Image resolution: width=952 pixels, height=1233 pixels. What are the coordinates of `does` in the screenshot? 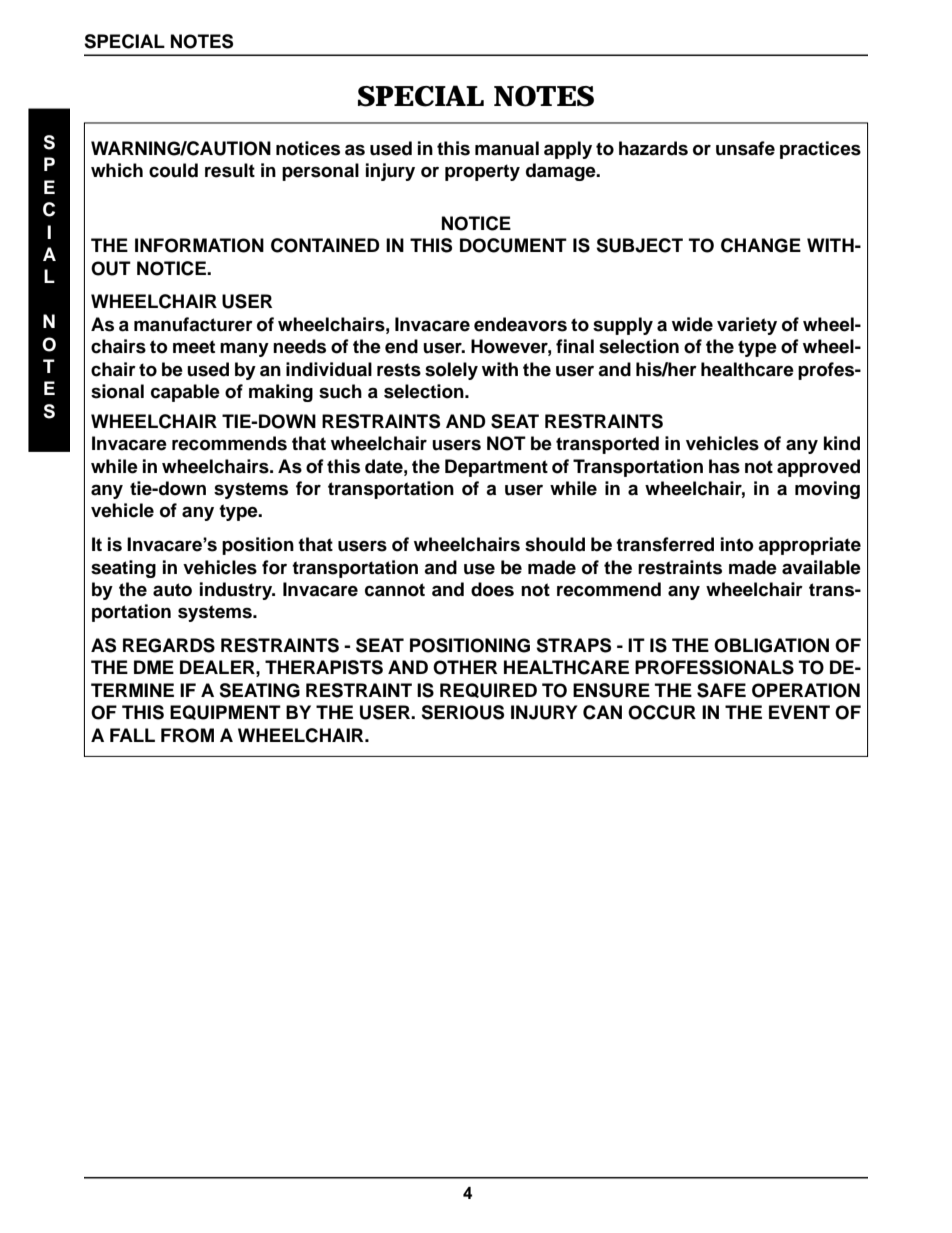 It's located at (492, 589).
